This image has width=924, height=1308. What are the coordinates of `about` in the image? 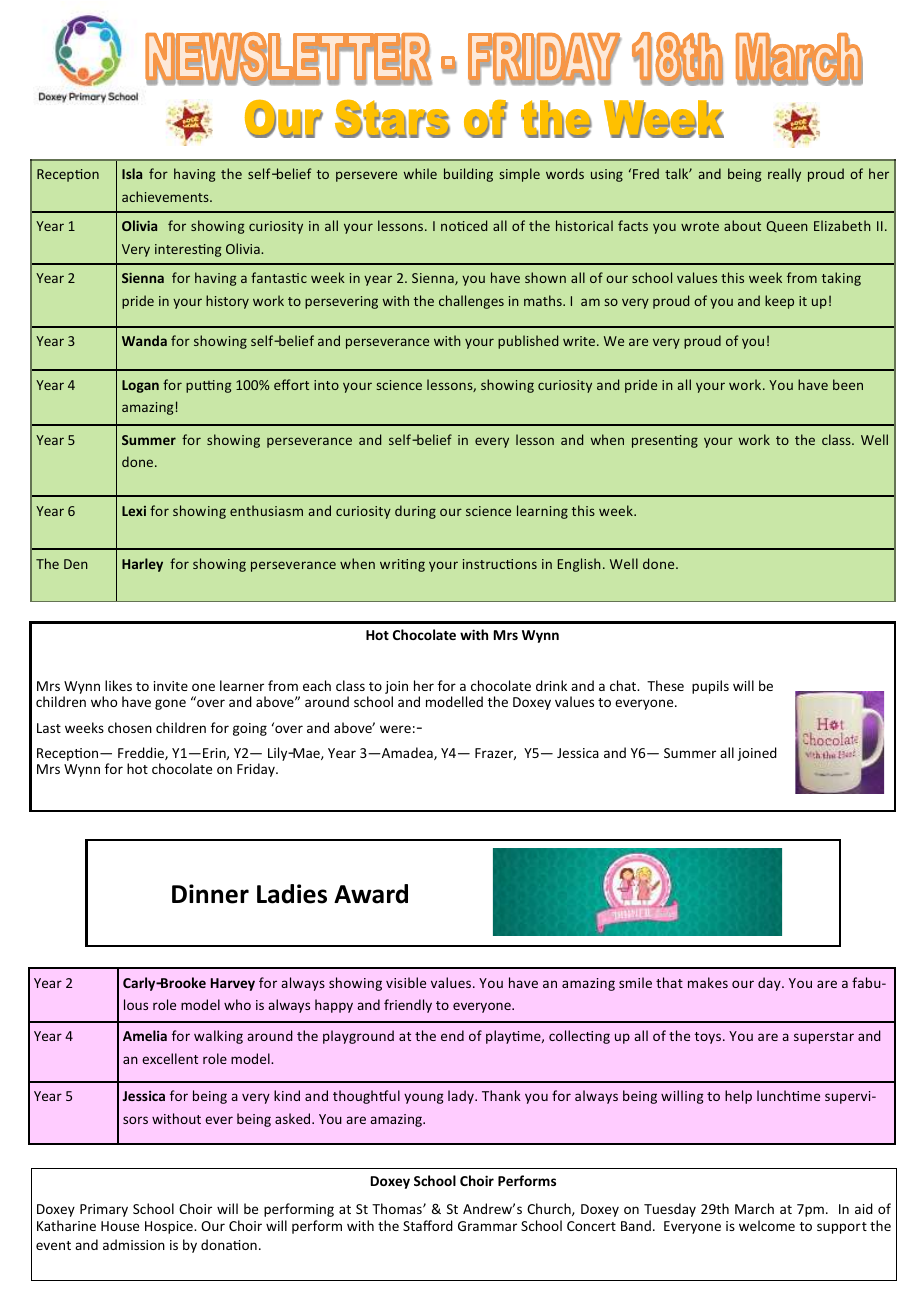 It's located at (742, 225).
